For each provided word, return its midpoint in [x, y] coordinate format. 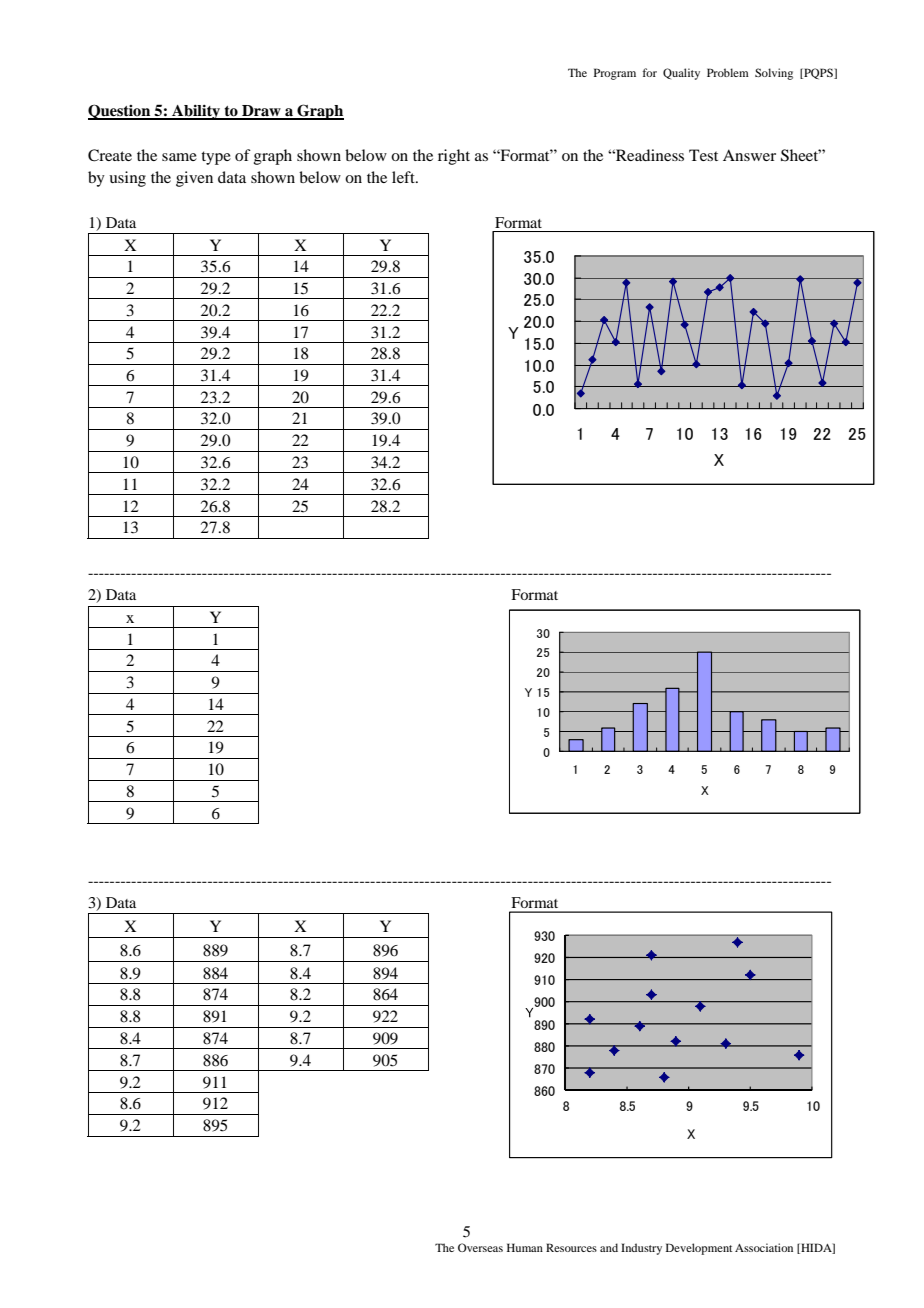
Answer [749, 155]
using [127, 179]
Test [703, 155]
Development [699, 1249]
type [216, 158]
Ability [196, 112]
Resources [571, 1247]
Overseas [480, 1247]
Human [525, 1247]
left [404, 177]
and [609, 1247]
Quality [681, 74]
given [194, 179]
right [454, 157]
